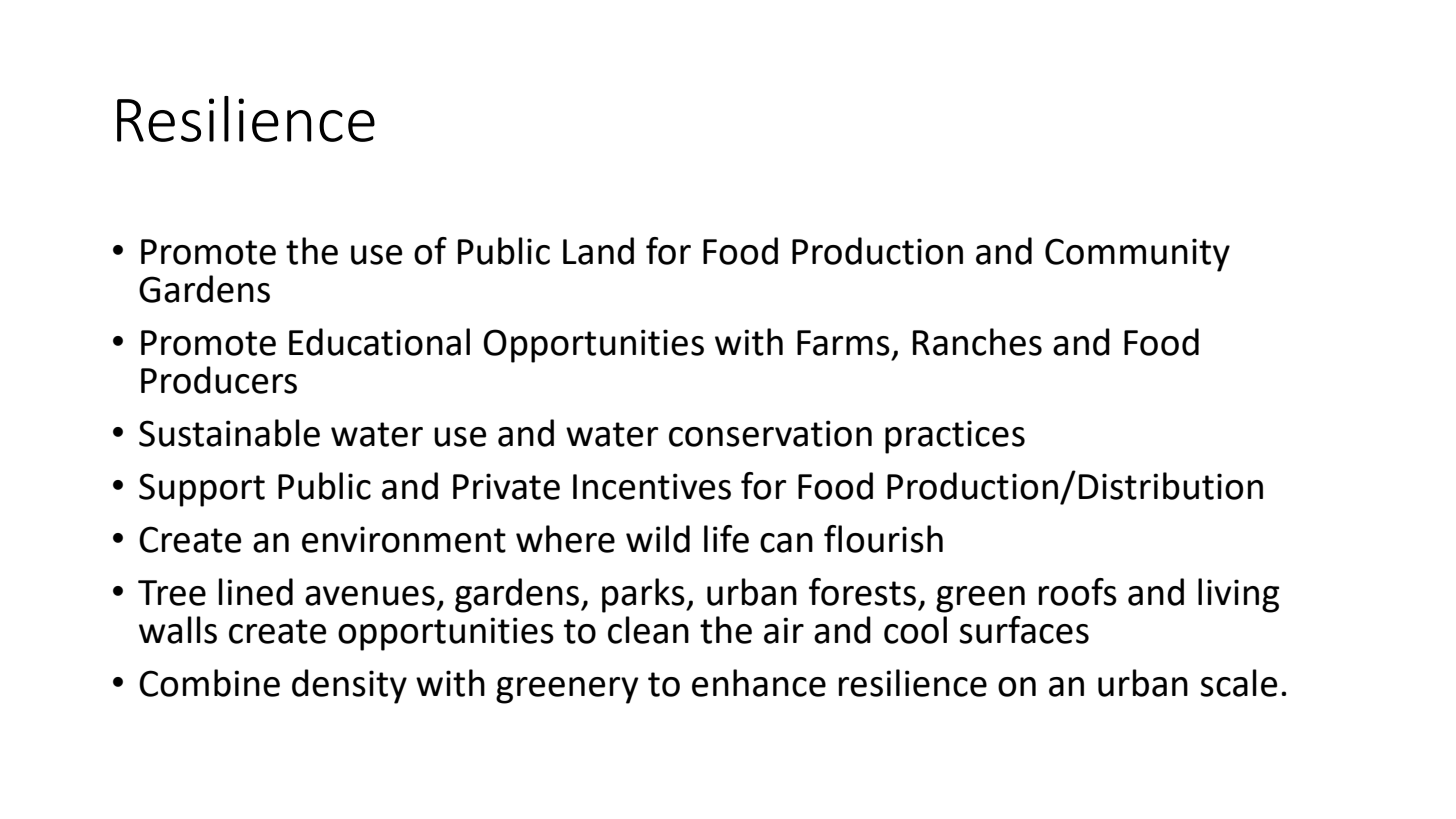  I want to click on Land, so click(598, 251).
